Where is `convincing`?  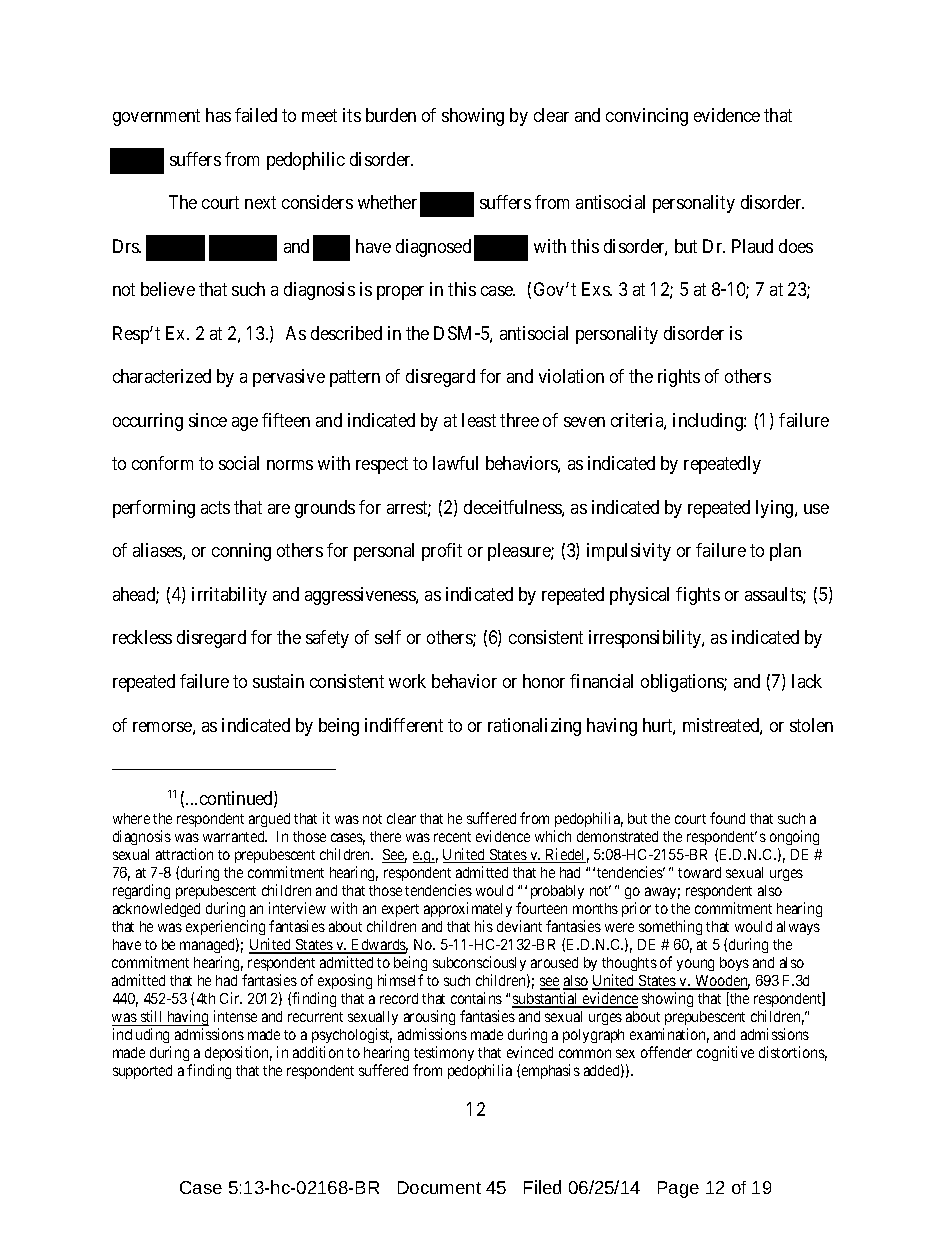 convincing is located at coordinates (647, 117).
